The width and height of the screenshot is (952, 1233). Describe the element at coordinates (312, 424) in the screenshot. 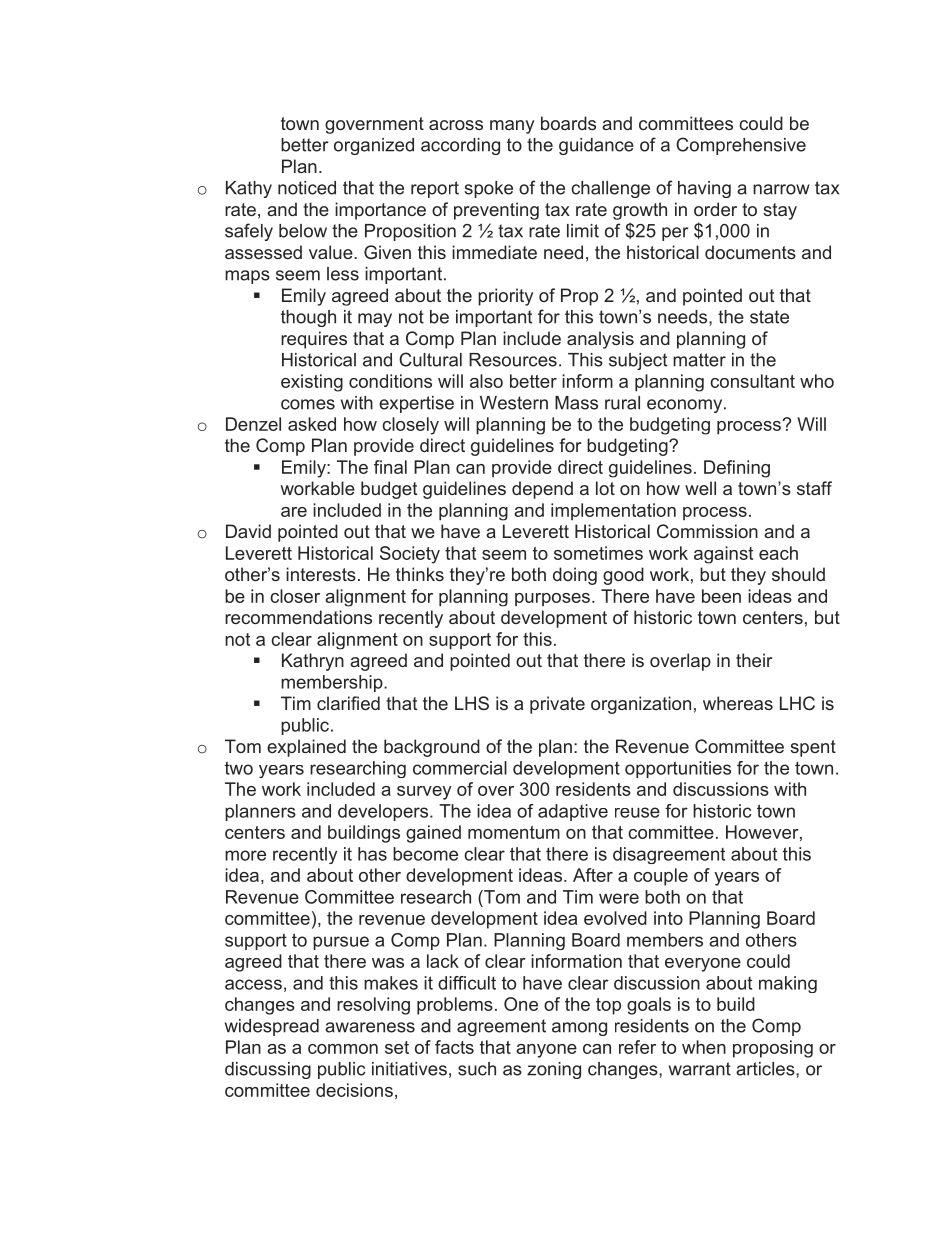

I see `asked` at that location.
